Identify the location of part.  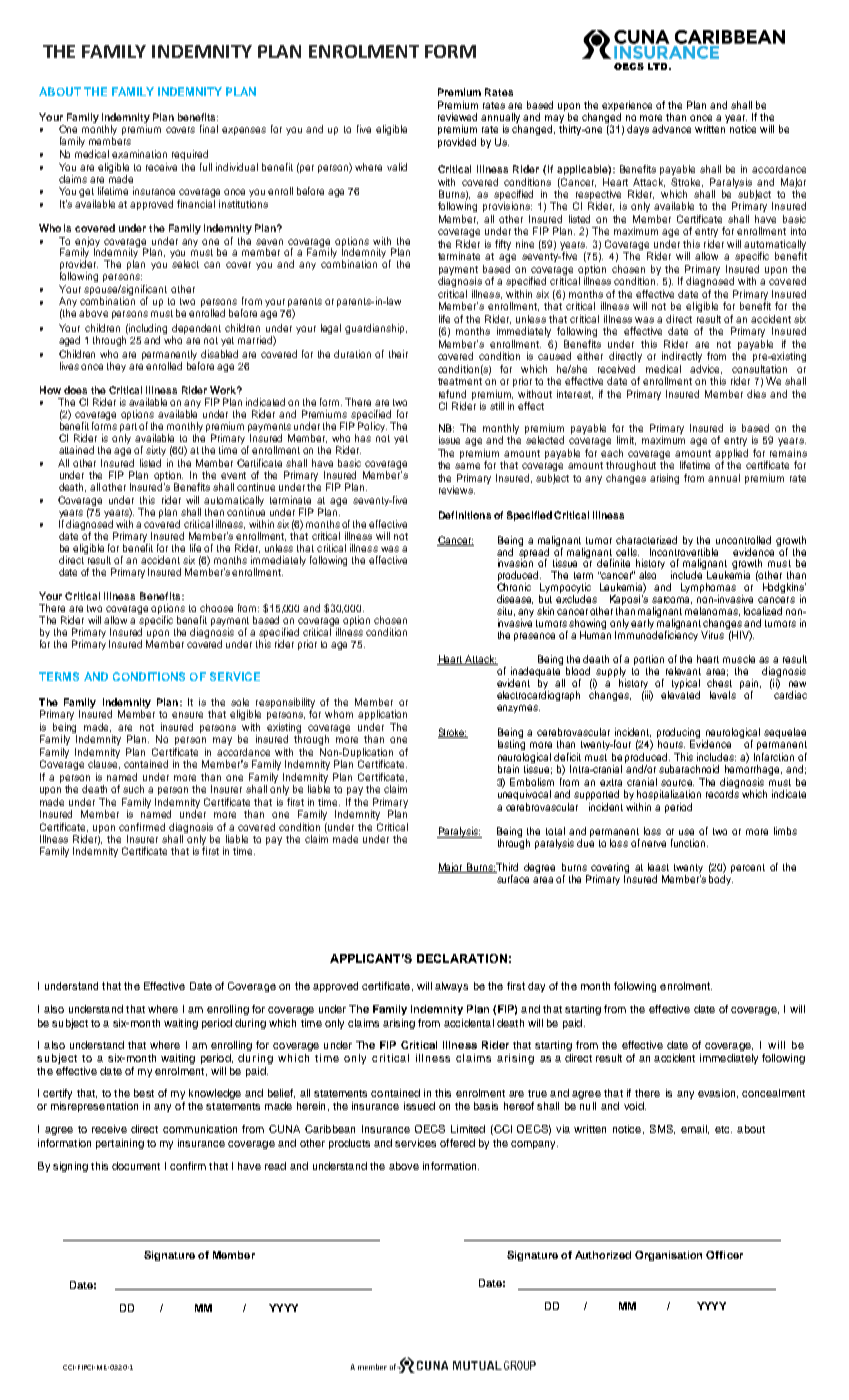
(128, 429).
